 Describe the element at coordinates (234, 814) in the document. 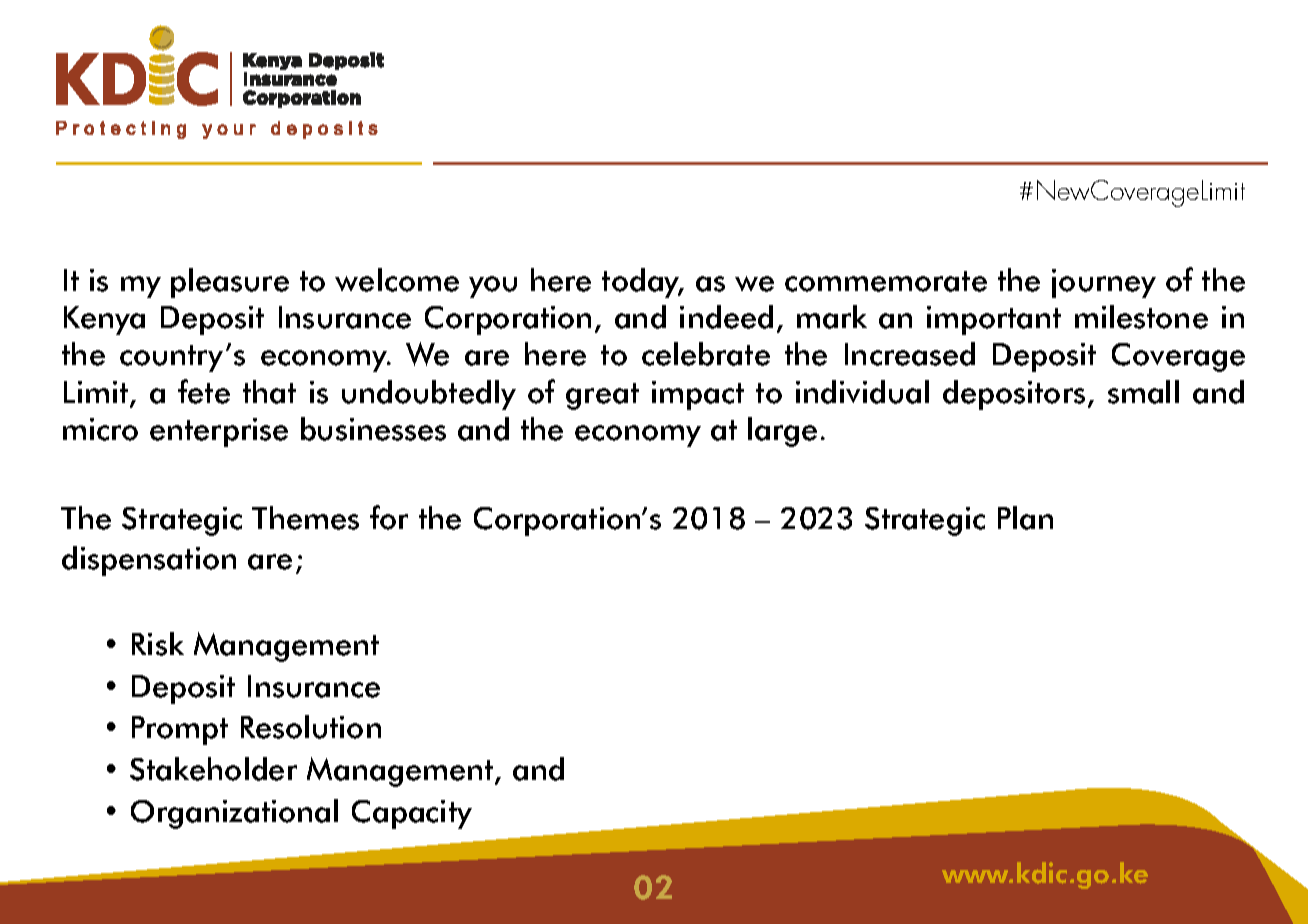

I see `Organizational` at that location.
